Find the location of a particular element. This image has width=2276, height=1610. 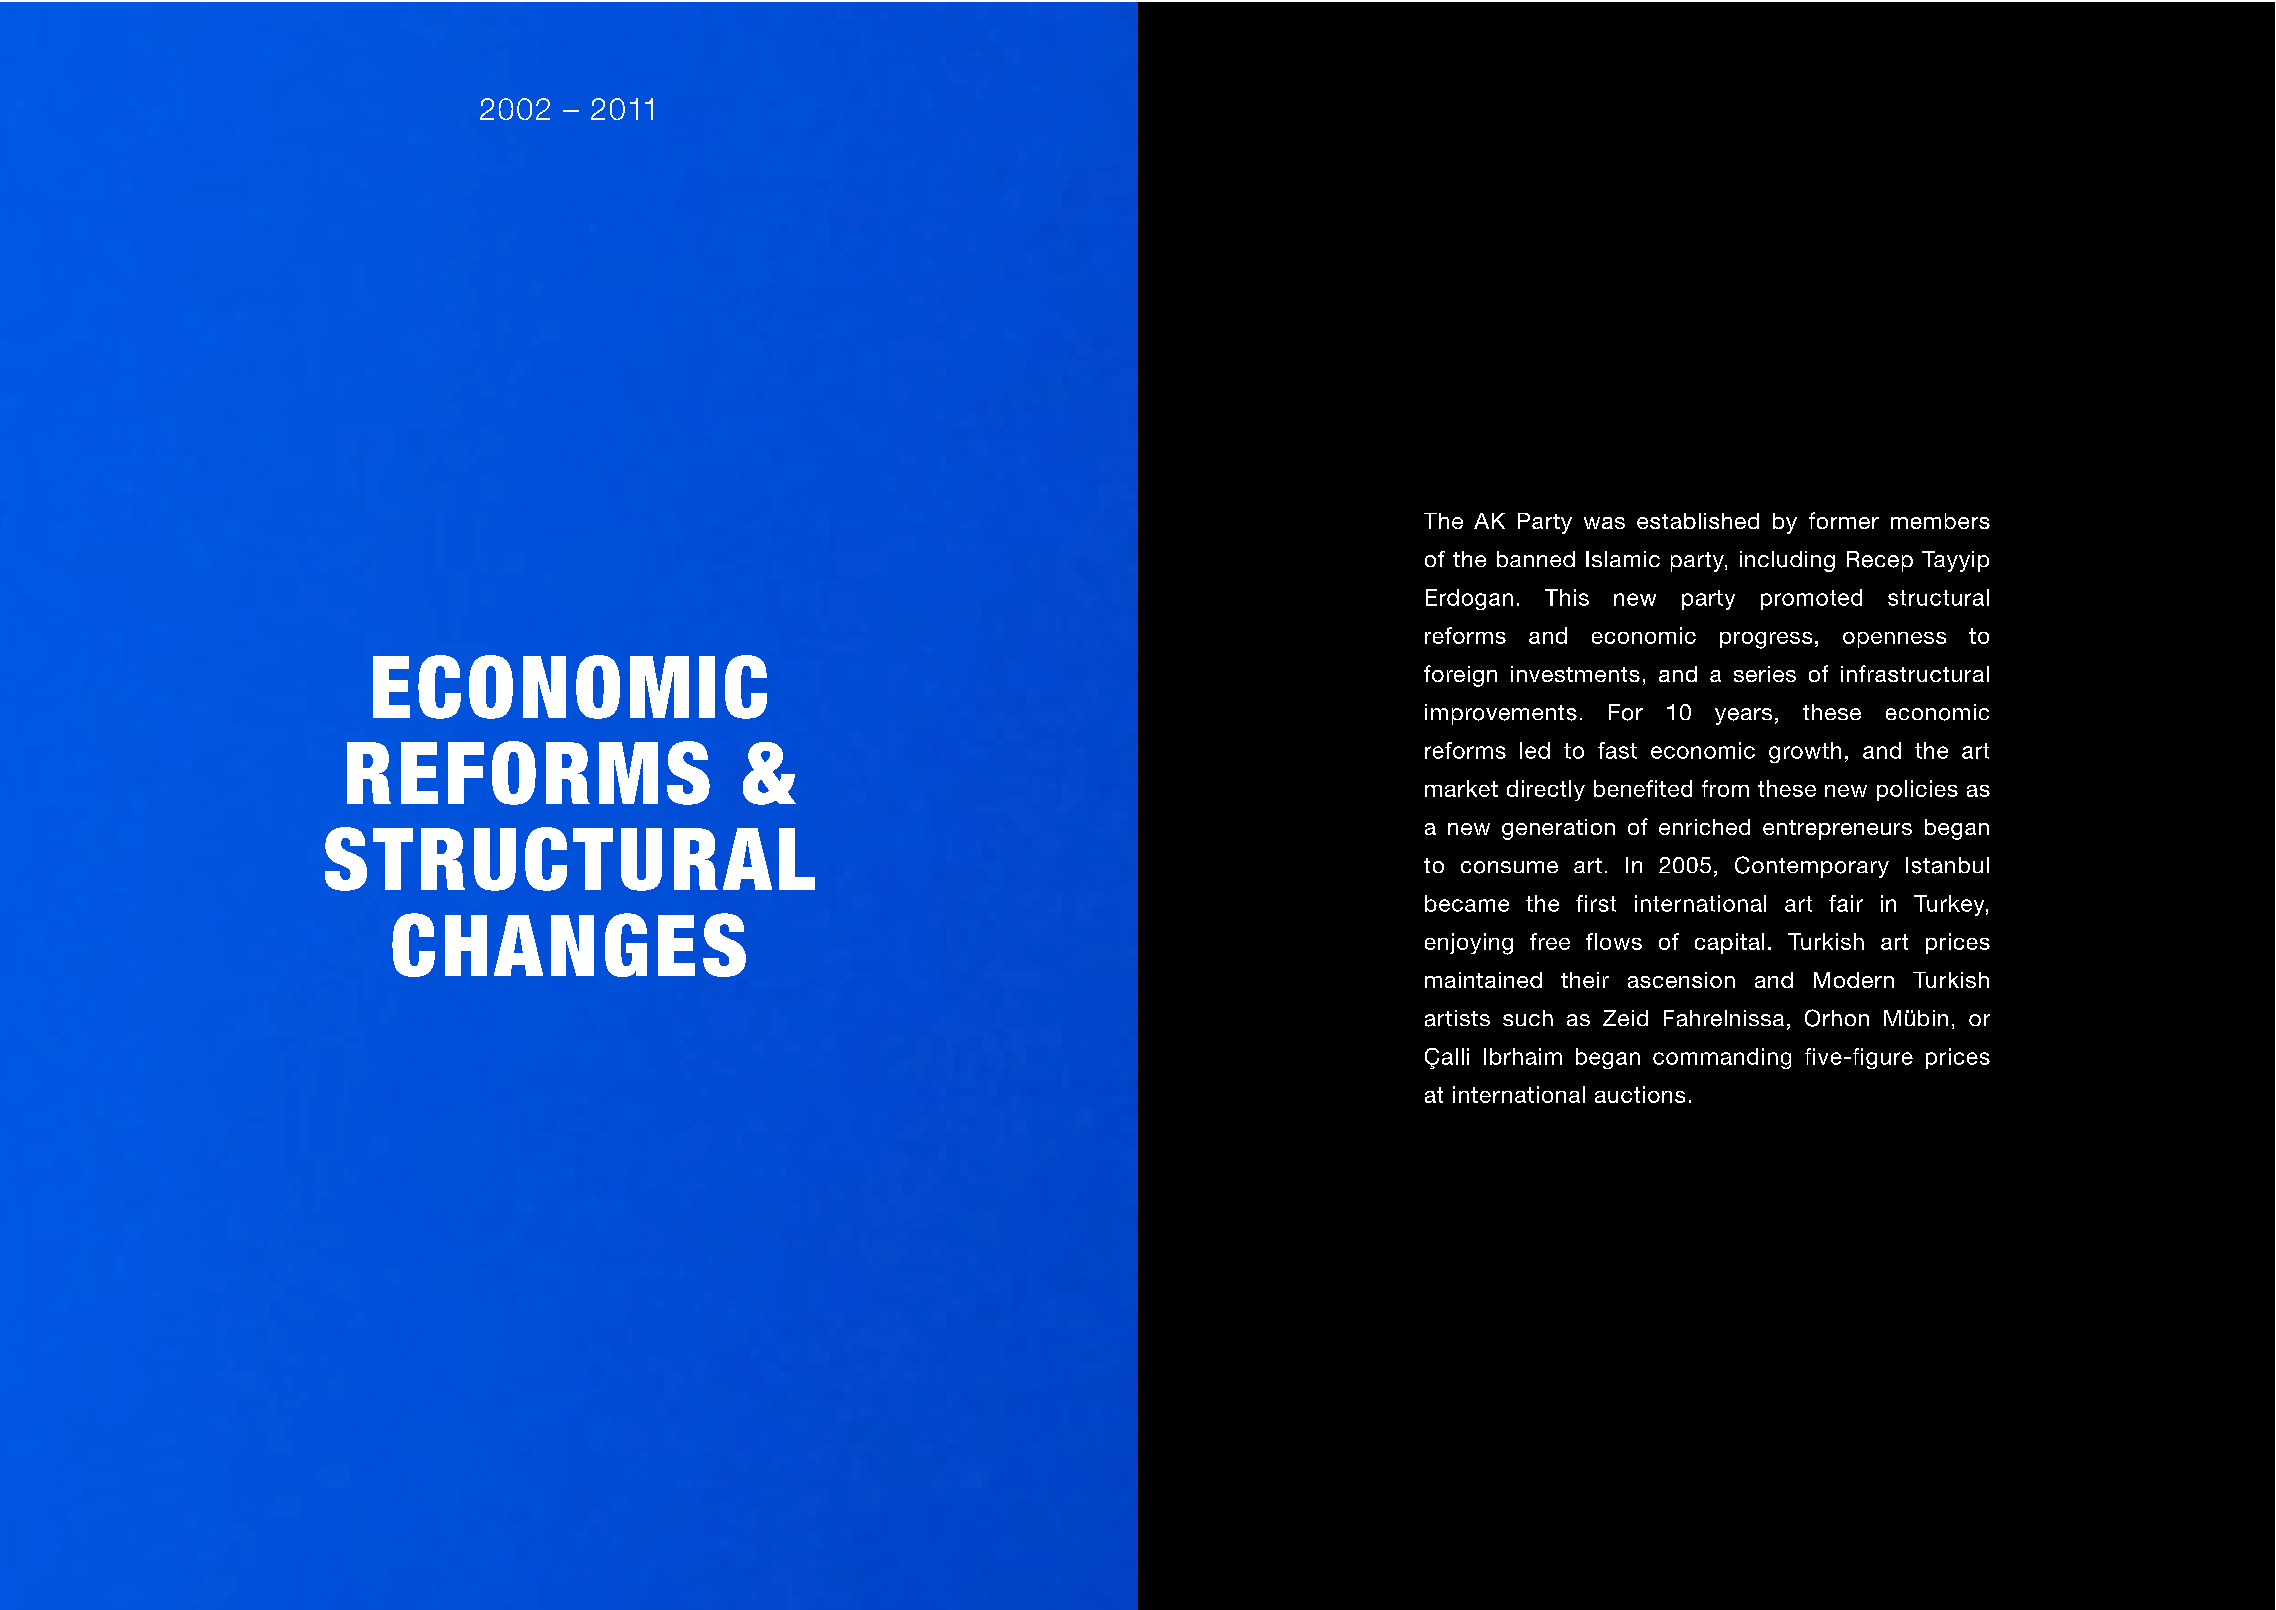

banned is located at coordinates (1536, 559).
